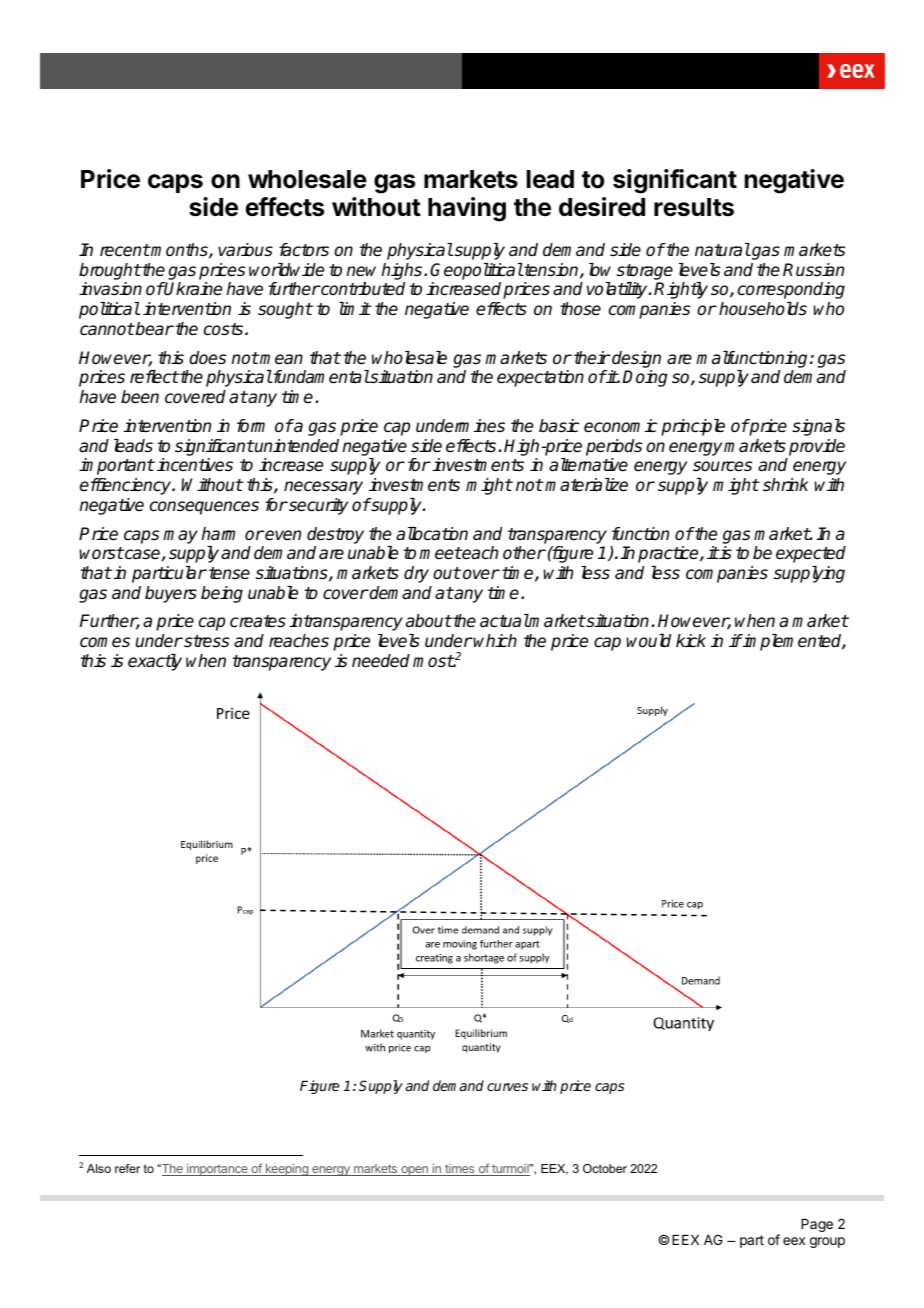 This screenshot has width=924, height=1308. I want to click on results, so click(694, 207).
